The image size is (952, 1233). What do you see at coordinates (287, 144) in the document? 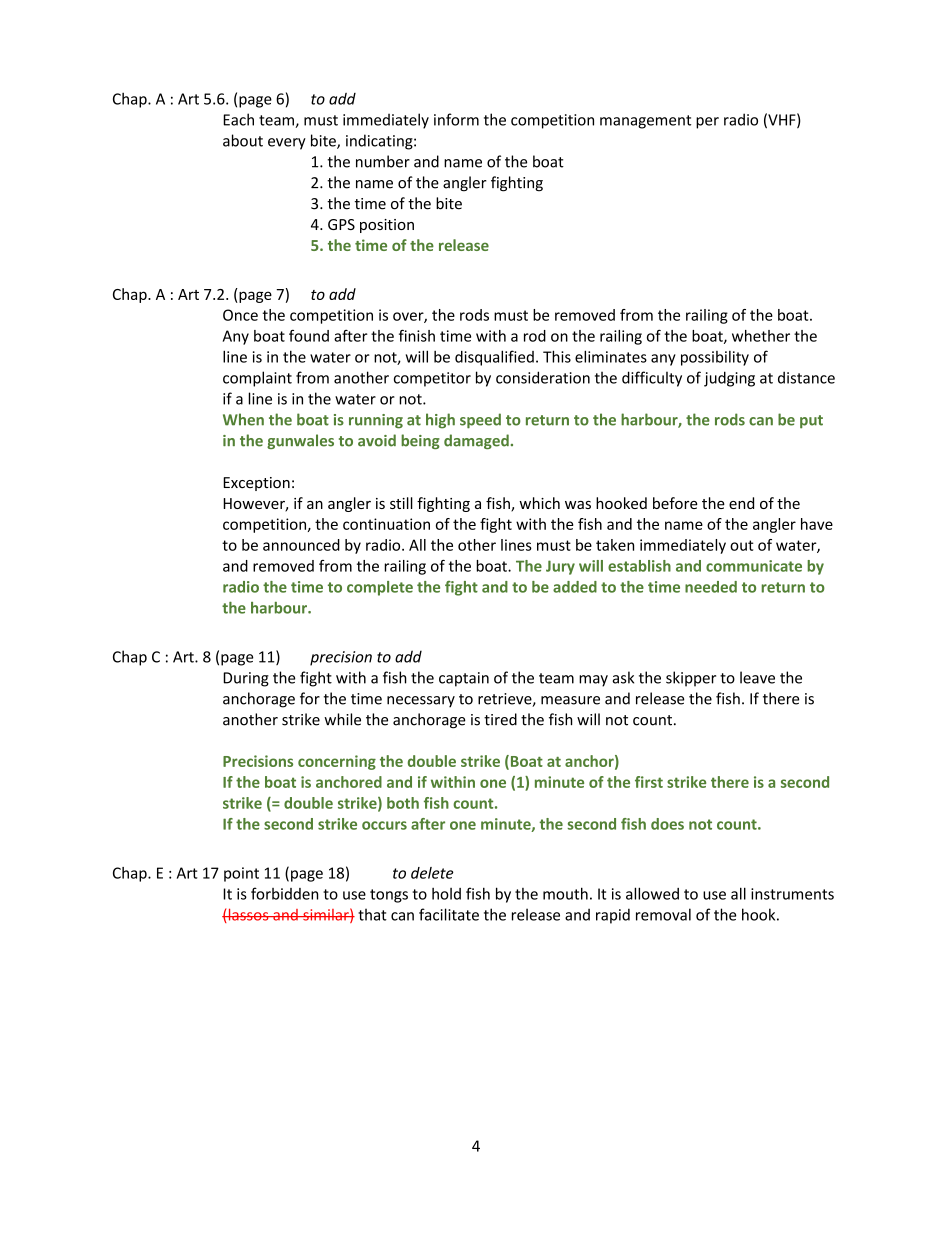
I see `every` at bounding box center [287, 144].
